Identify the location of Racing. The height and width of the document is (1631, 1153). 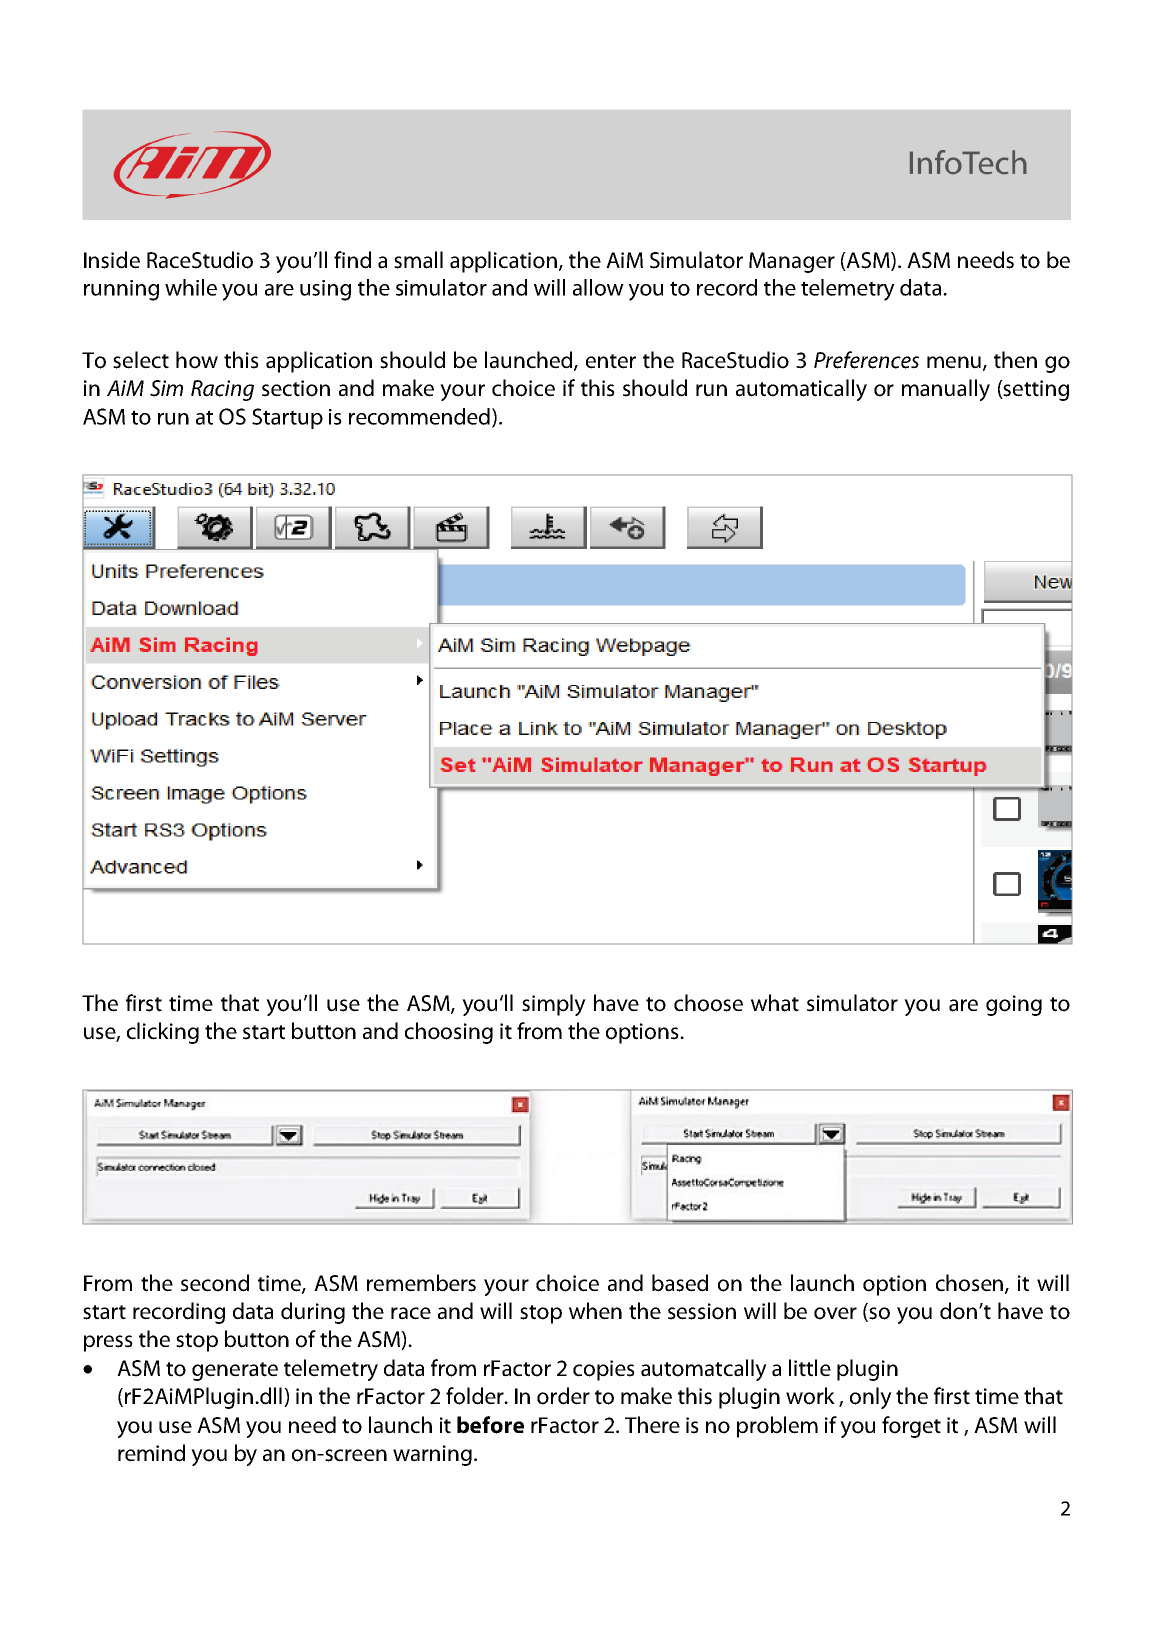
(222, 390).
